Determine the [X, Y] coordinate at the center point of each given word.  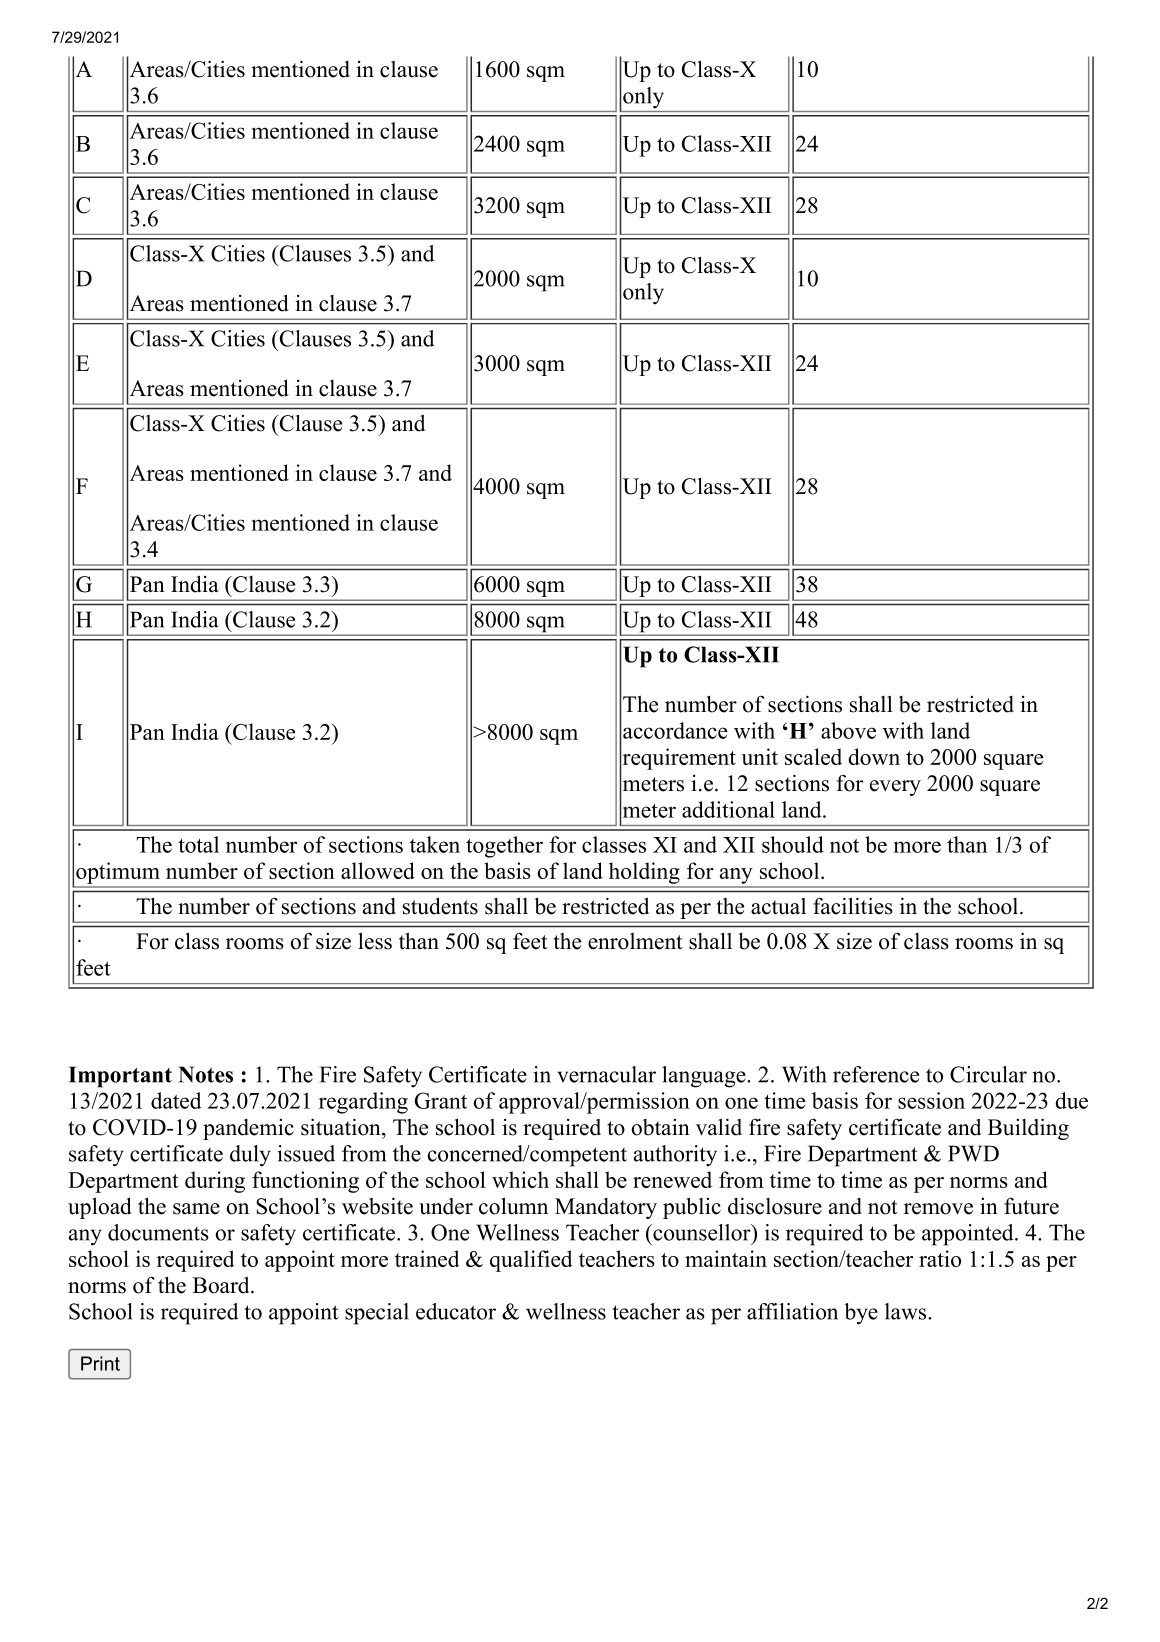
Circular [988, 1074]
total [198, 844]
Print [100, 1363]
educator [456, 1311]
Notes [206, 1074]
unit [759, 756]
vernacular [606, 1074]
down [874, 756]
